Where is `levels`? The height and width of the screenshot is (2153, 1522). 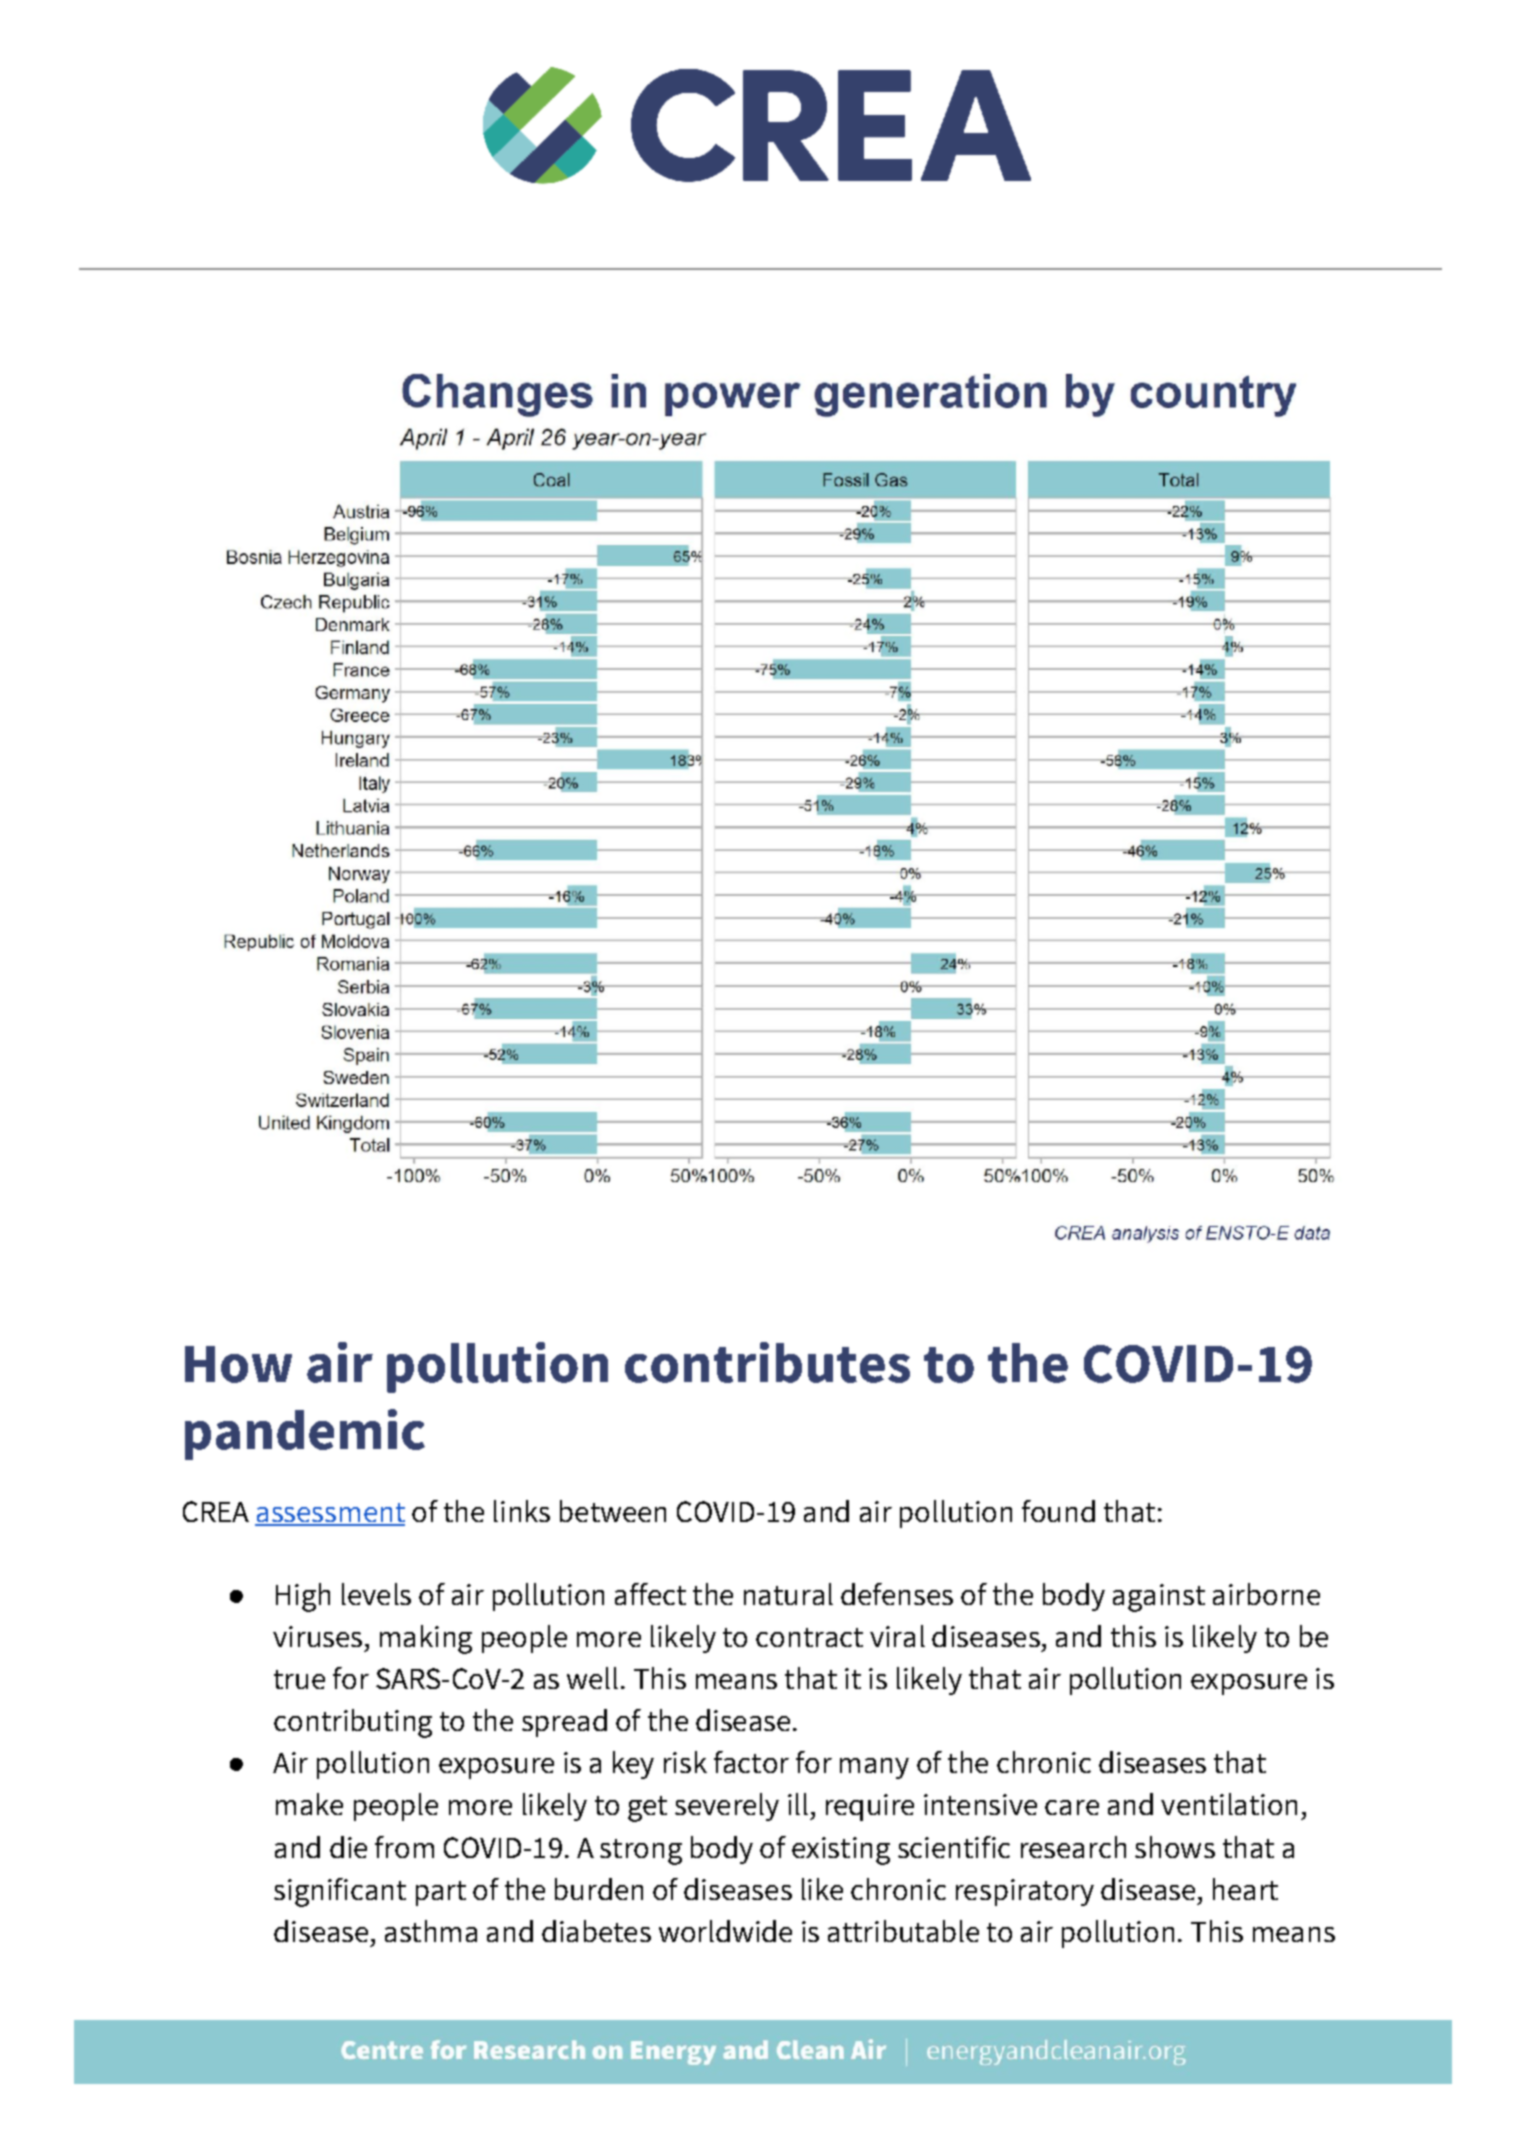
levels is located at coordinates (376, 1594).
